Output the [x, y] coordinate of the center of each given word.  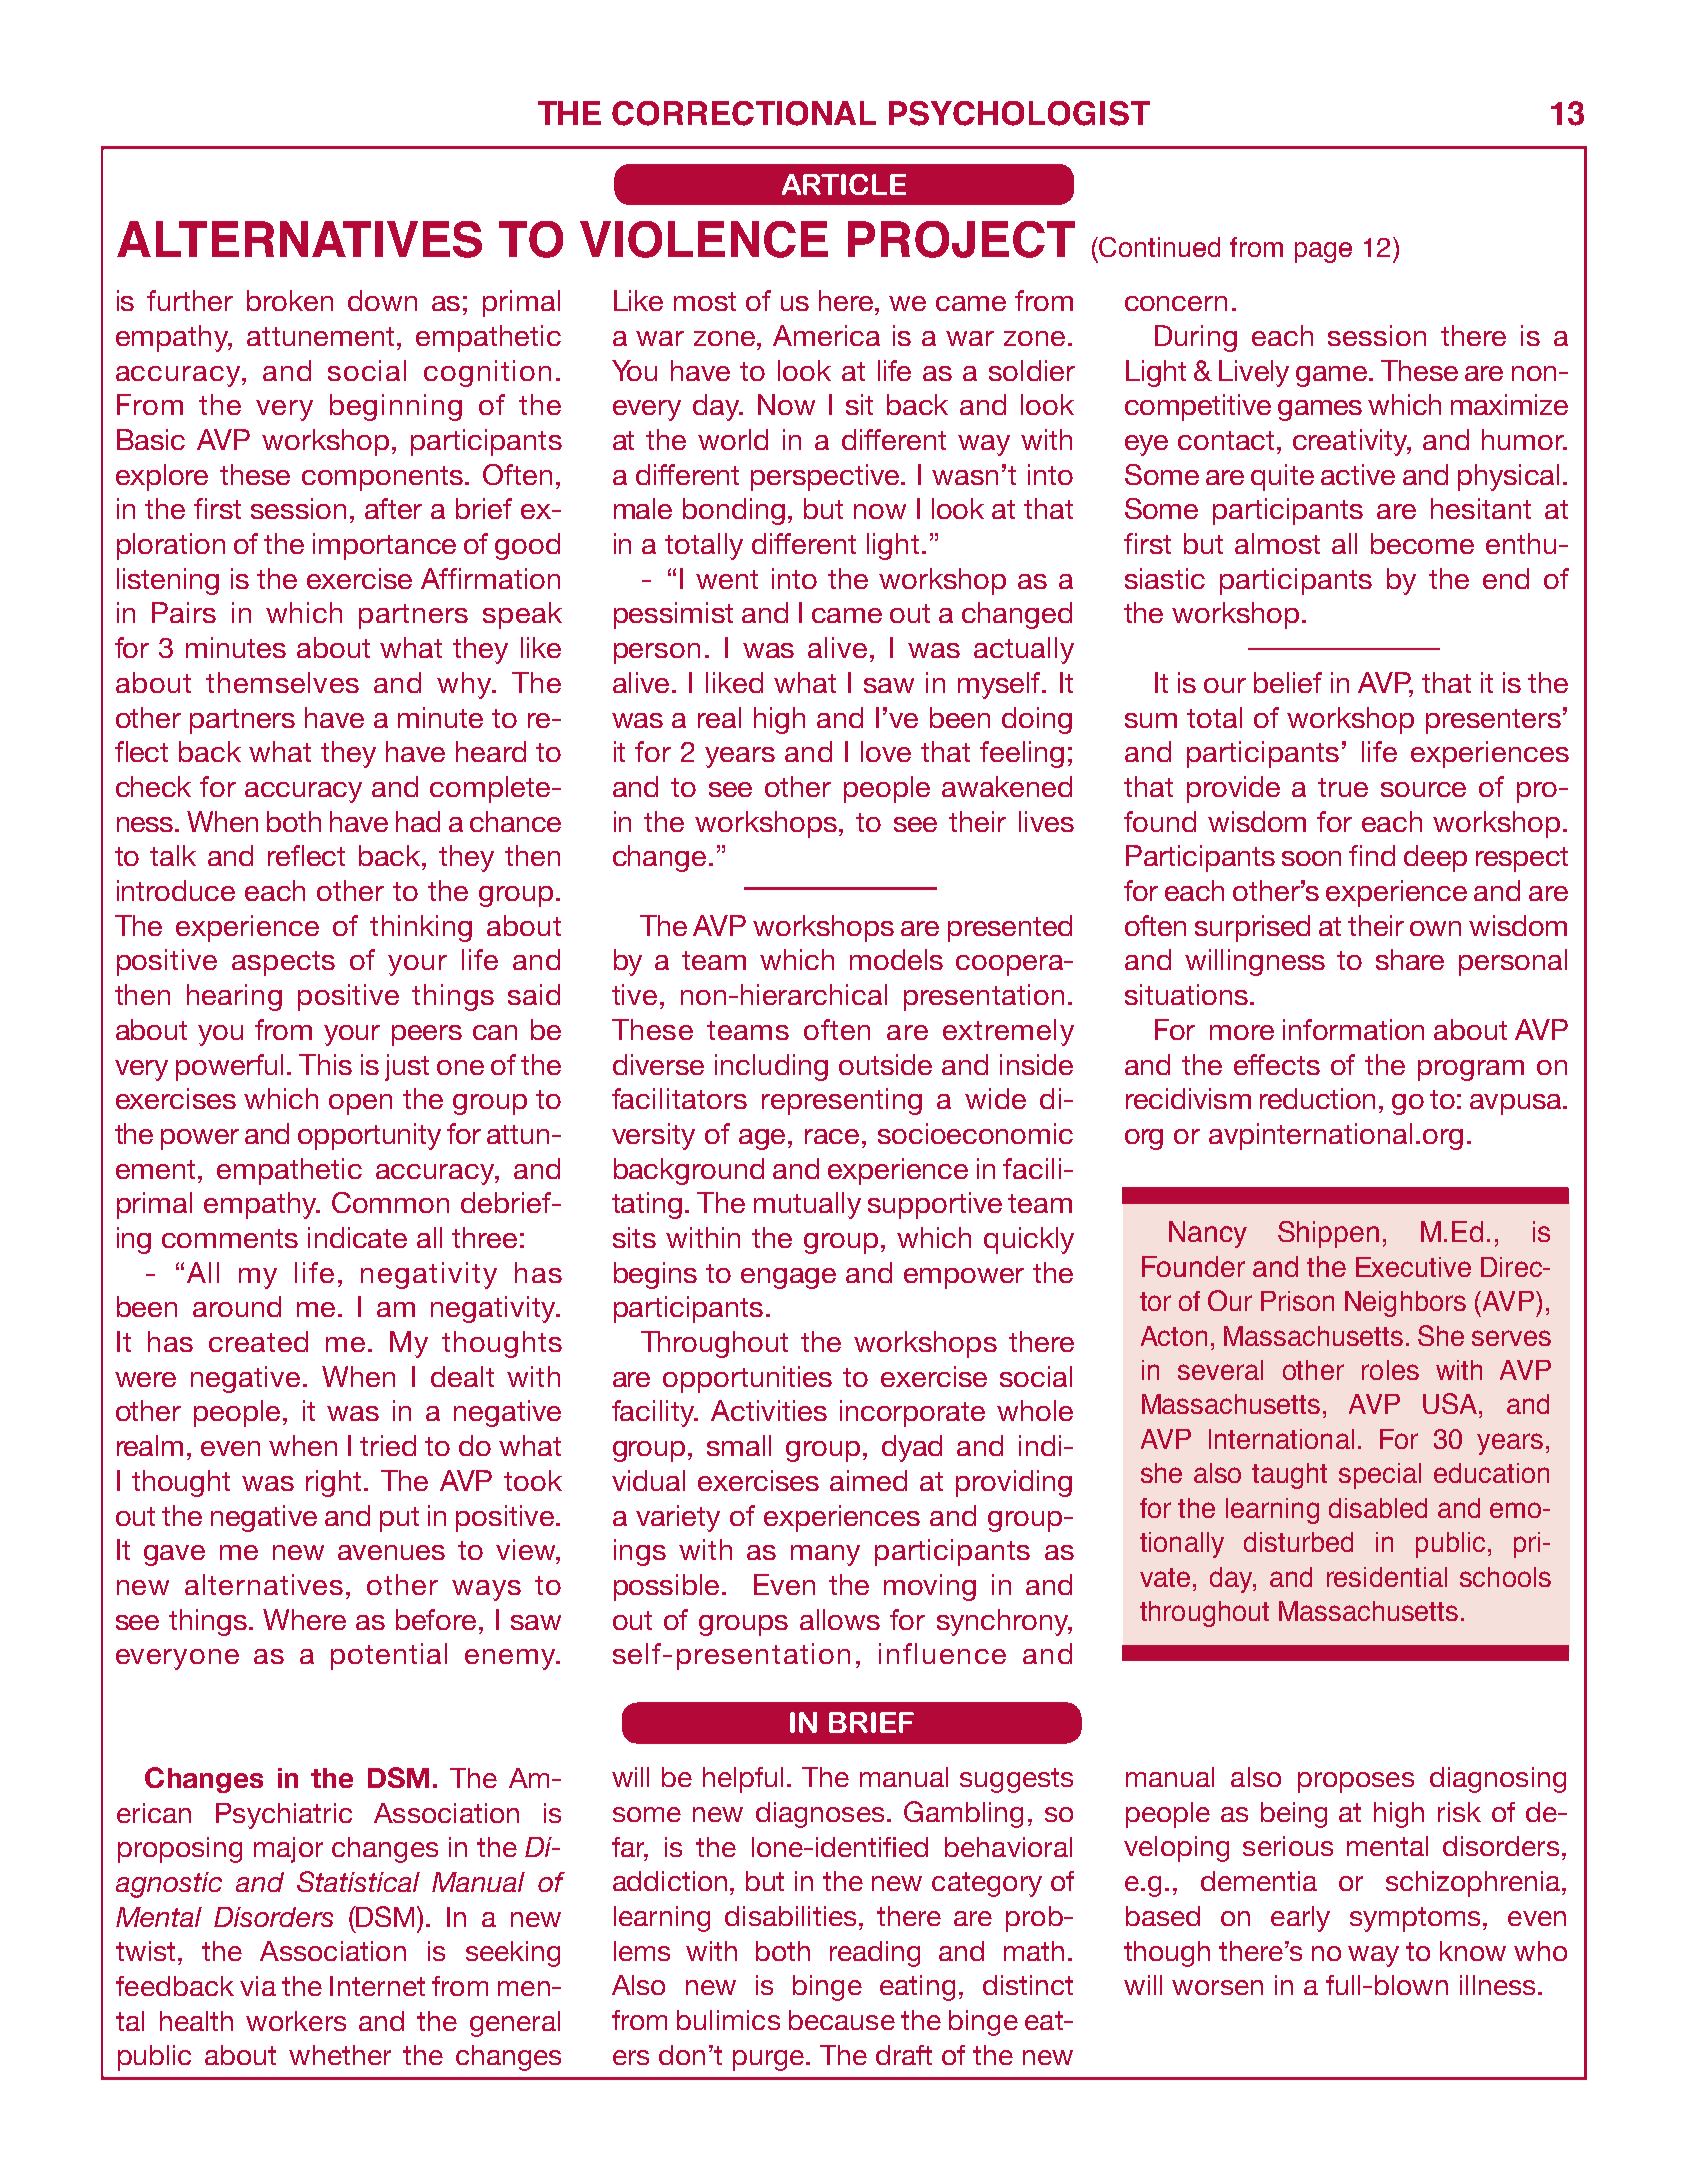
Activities [769, 1410]
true [1343, 787]
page [1323, 252]
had [418, 821]
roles [1390, 1370]
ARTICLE [844, 184]
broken [290, 300]
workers [296, 2021]
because [842, 2020]
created [258, 1341]
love [886, 751]
